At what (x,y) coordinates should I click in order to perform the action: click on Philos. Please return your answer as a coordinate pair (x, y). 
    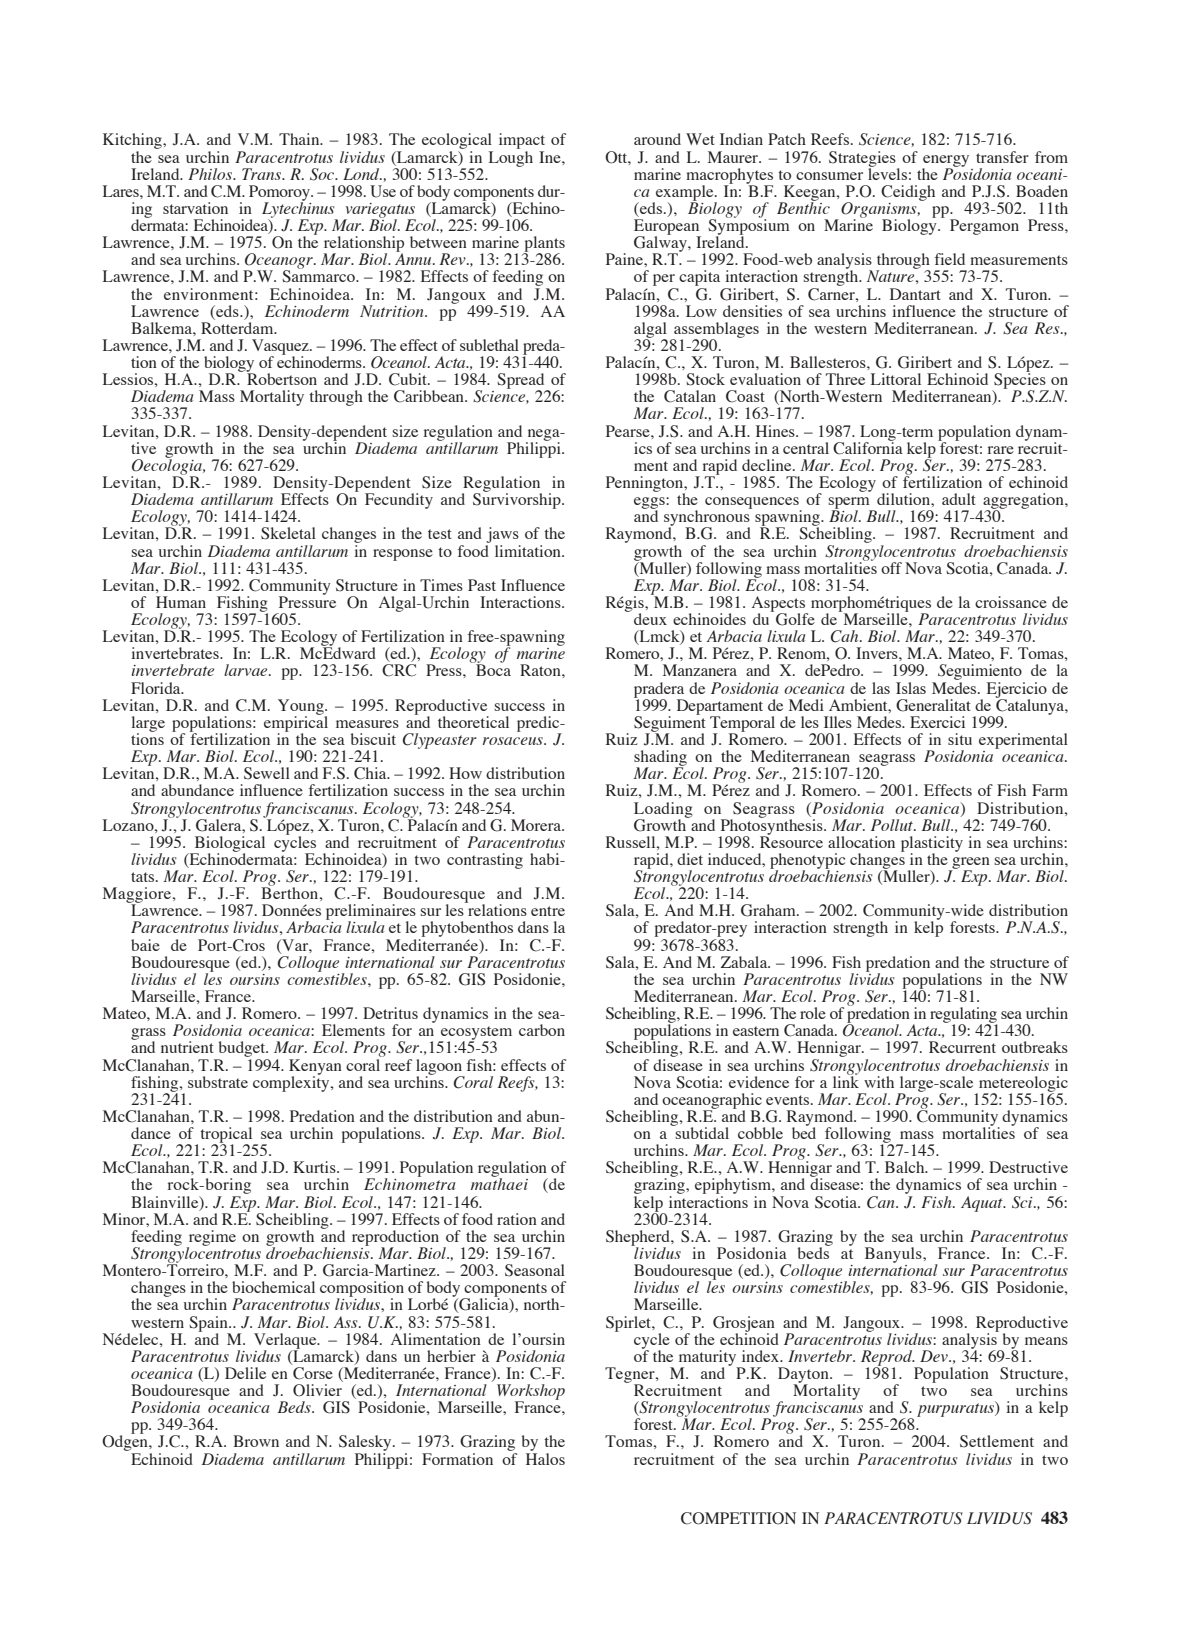
    Looking at the image, I should click on (211, 174).
